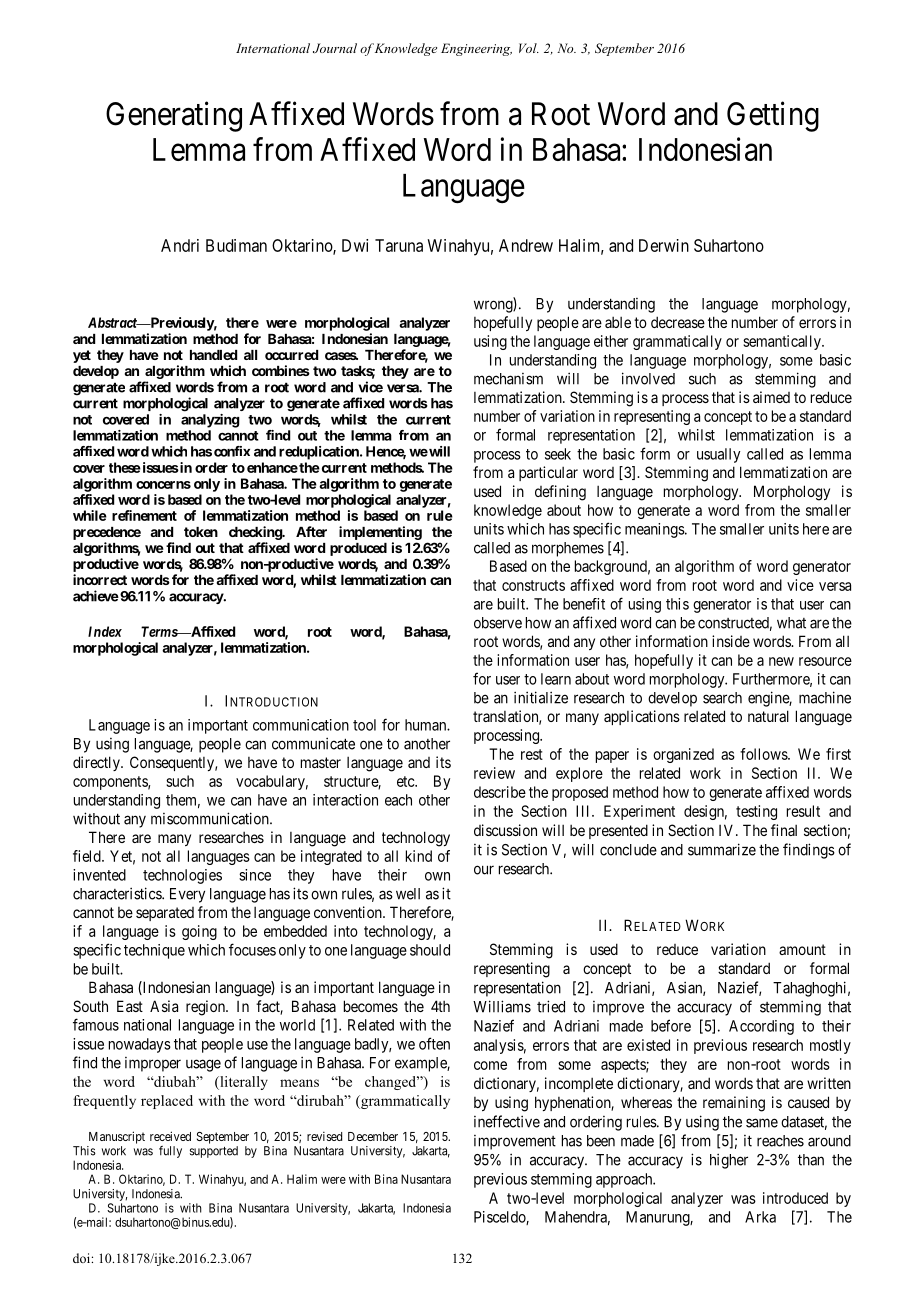 The image size is (924, 1308). What do you see at coordinates (214, 1152) in the image?
I see `supported` at bounding box center [214, 1152].
